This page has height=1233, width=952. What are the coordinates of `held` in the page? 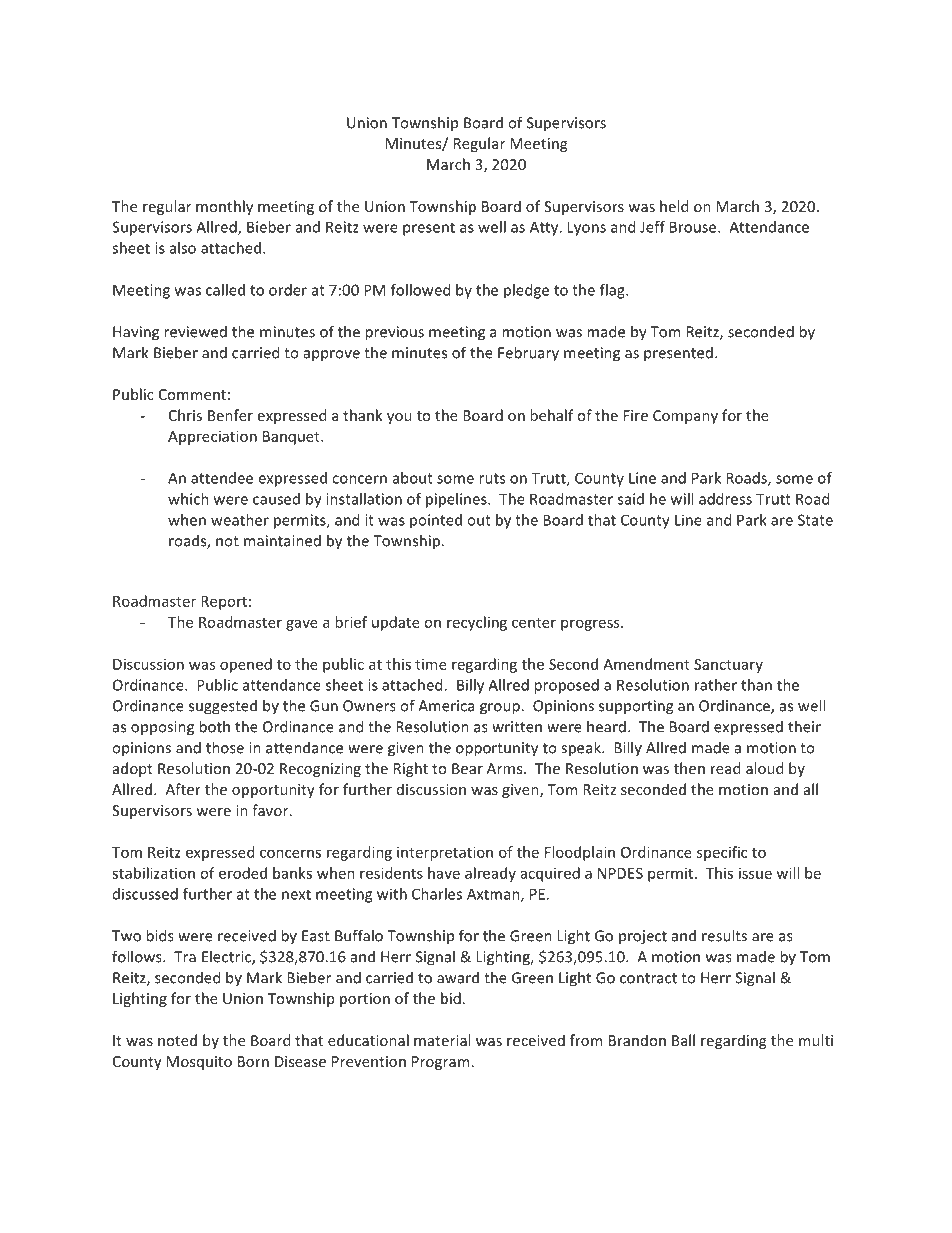 It's located at (674, 206).
